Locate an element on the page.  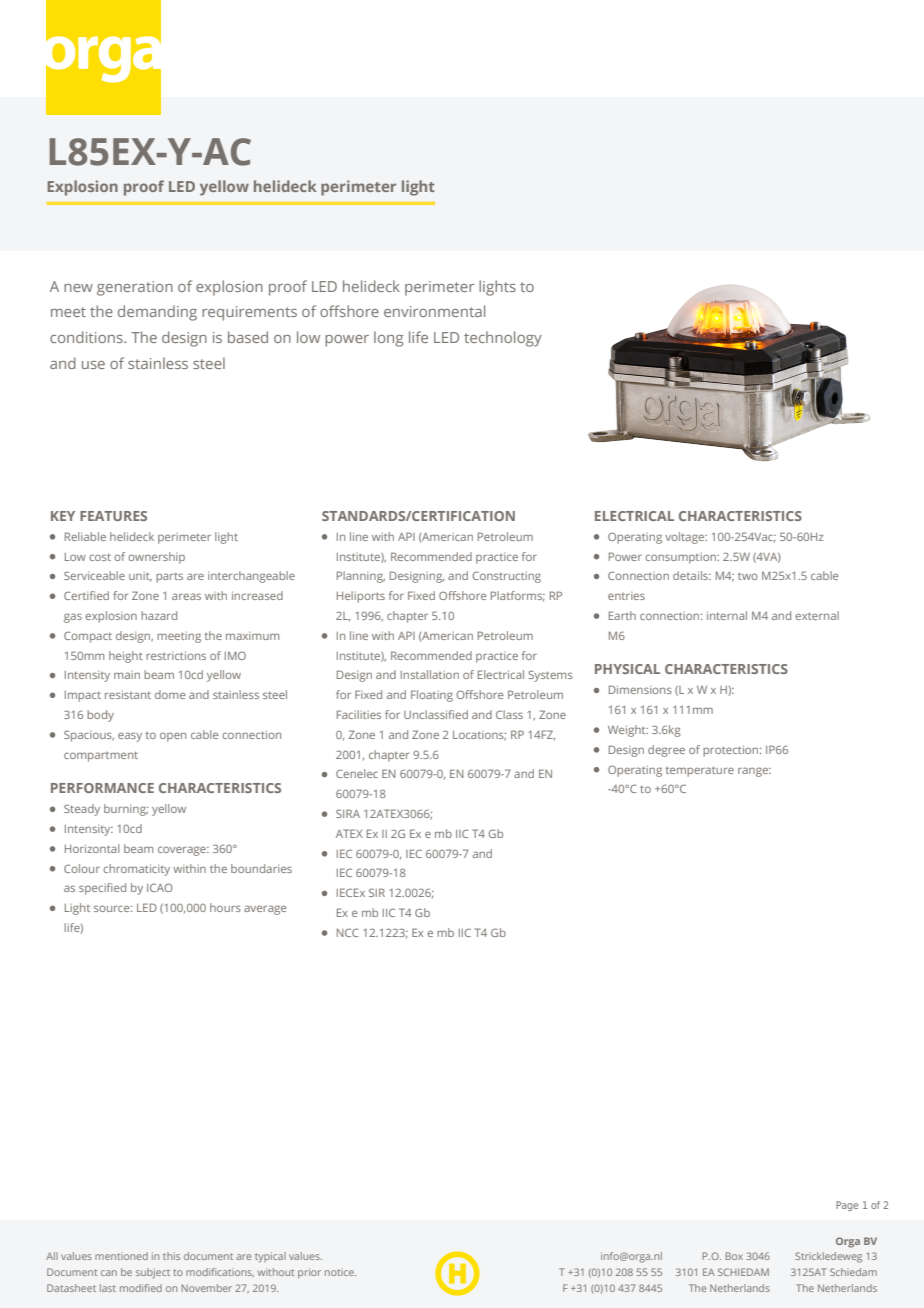
internal is located at coordinates (727, 615).
